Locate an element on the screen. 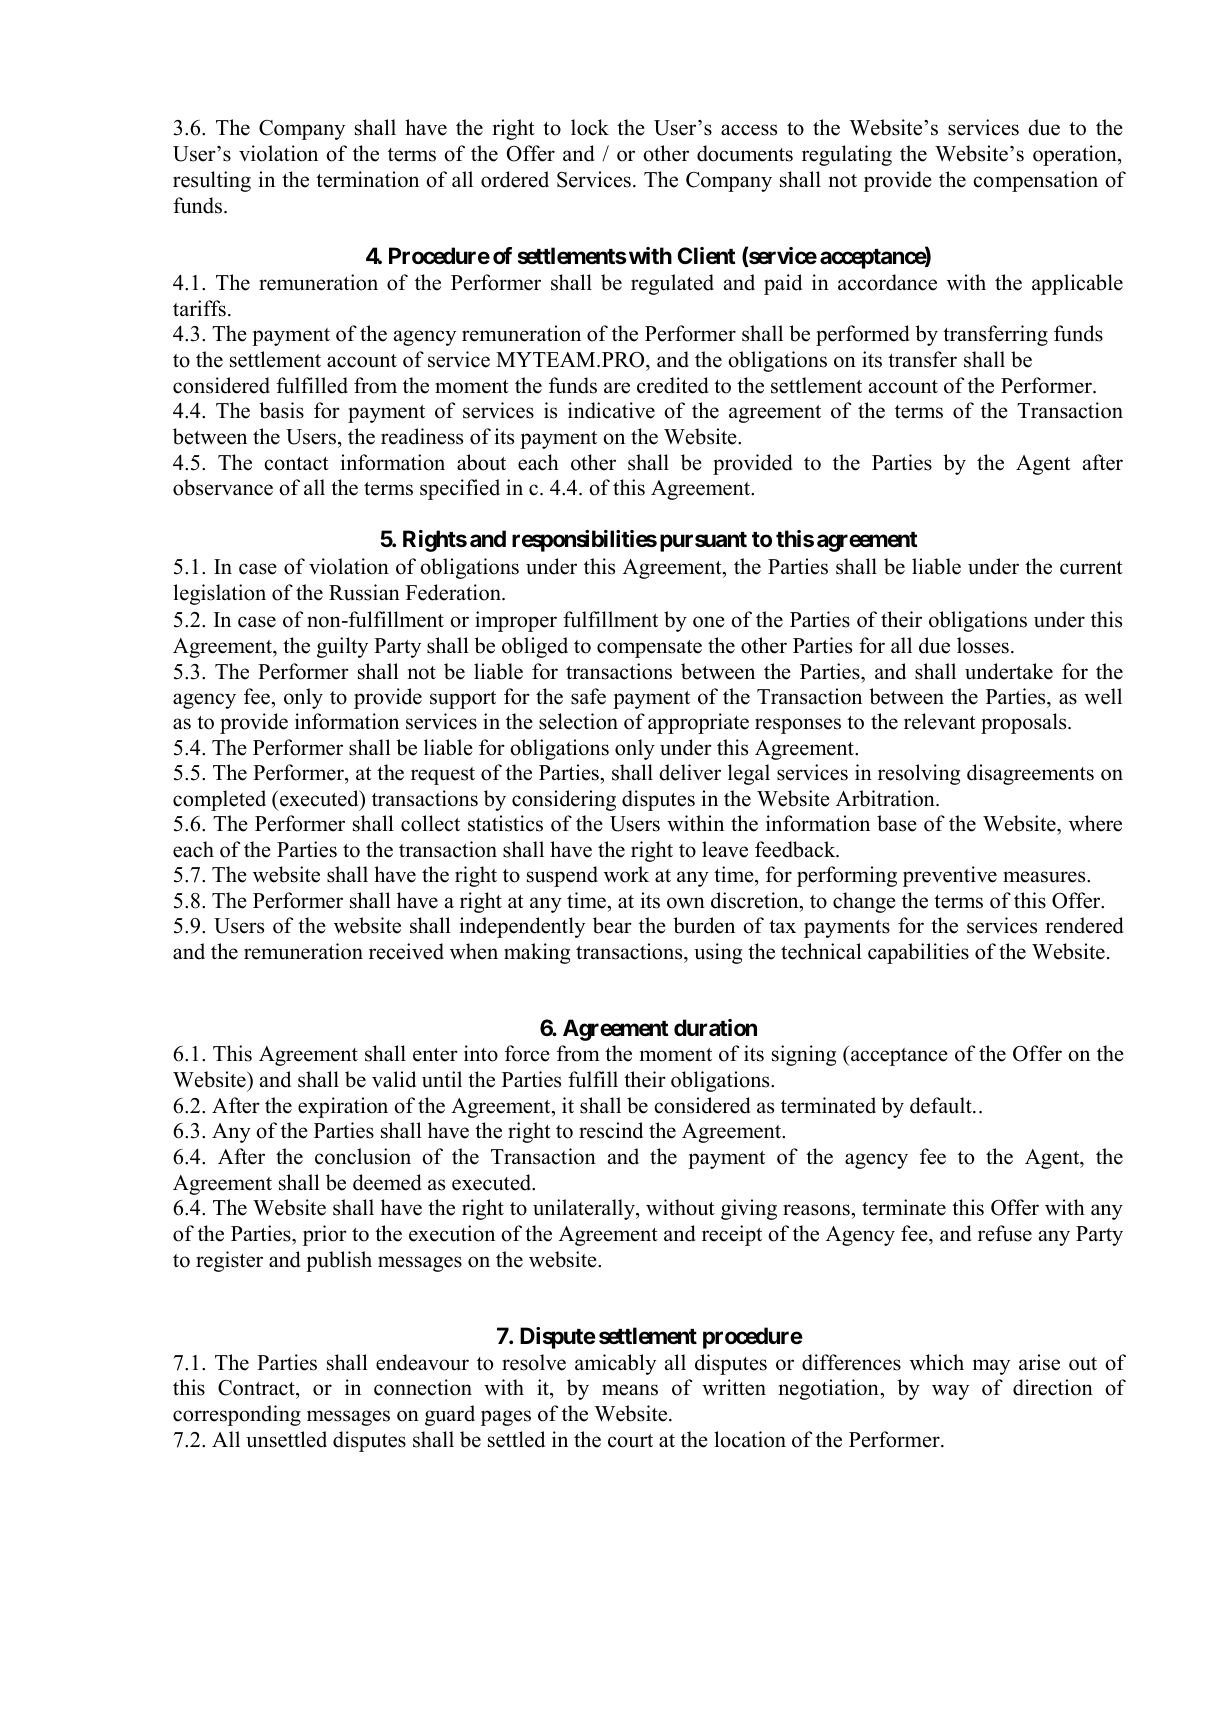 This screenshot has height=1711, width=1210. means is located at coordinates (630, 1390).
